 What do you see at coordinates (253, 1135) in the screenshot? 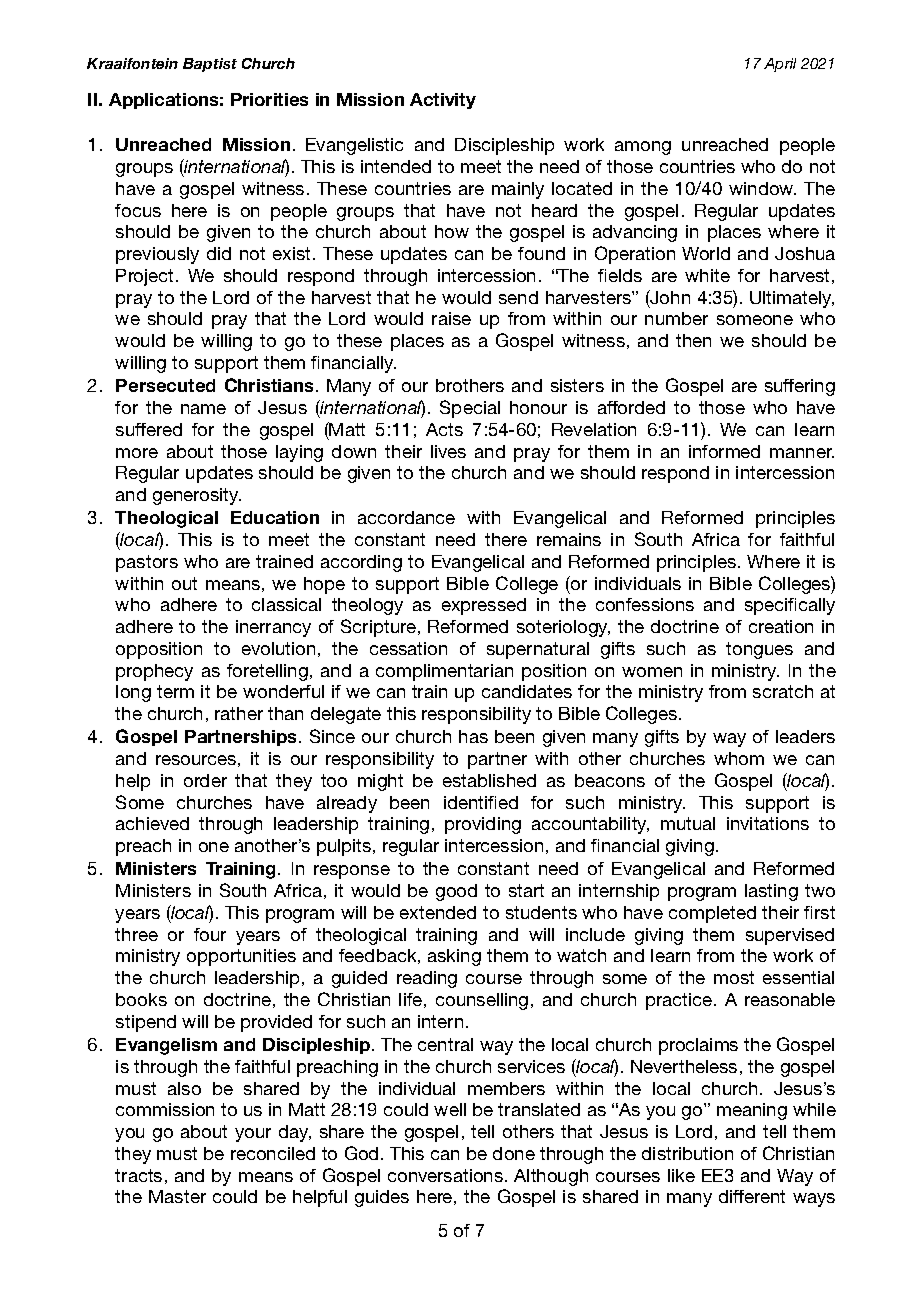
I see `your` at bounding box center [253, 1135].
